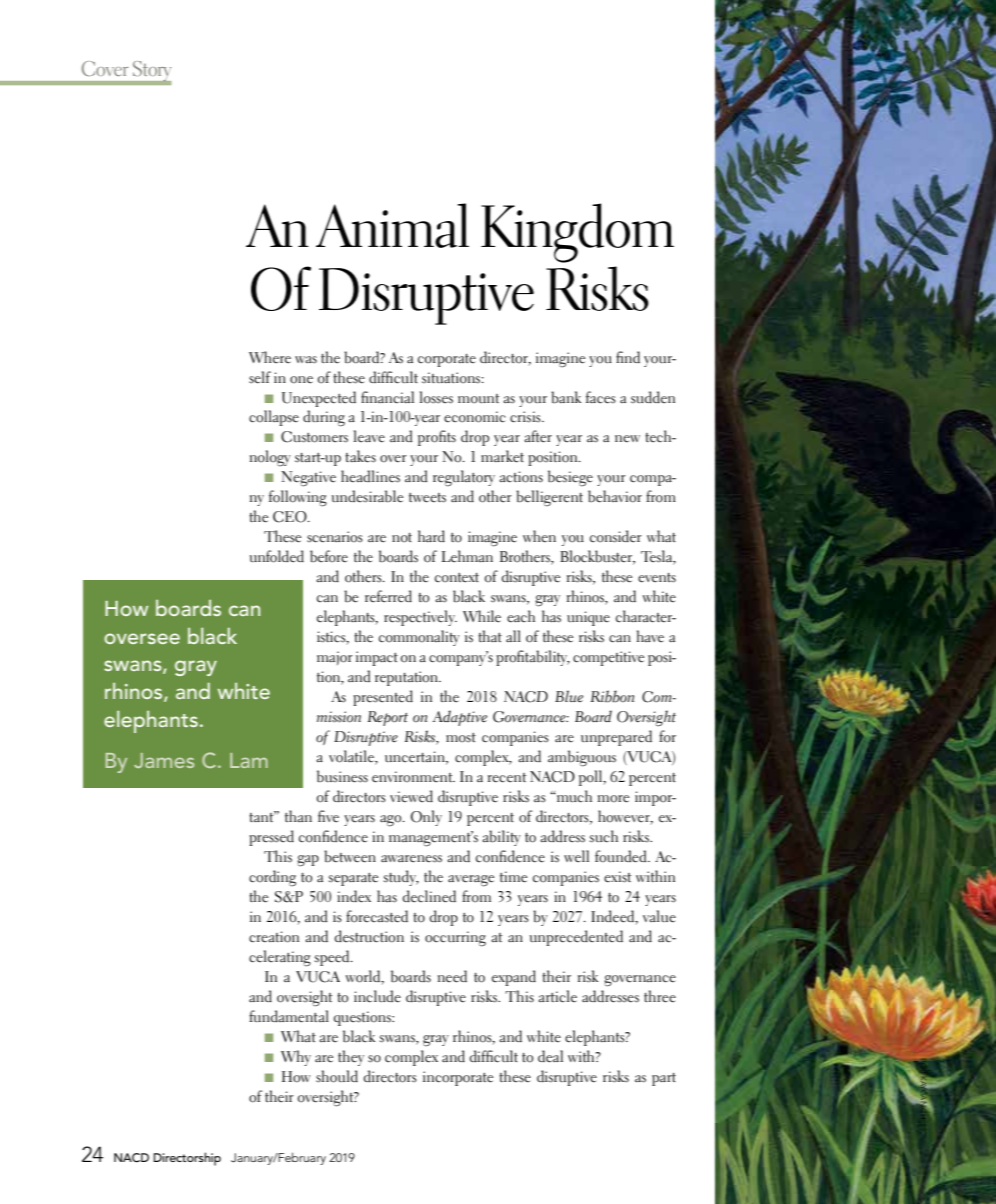 The image size is (996, 1204). Describe the element at coordinates (550, 1056) in the screenshot. I see `deal` at that location.
